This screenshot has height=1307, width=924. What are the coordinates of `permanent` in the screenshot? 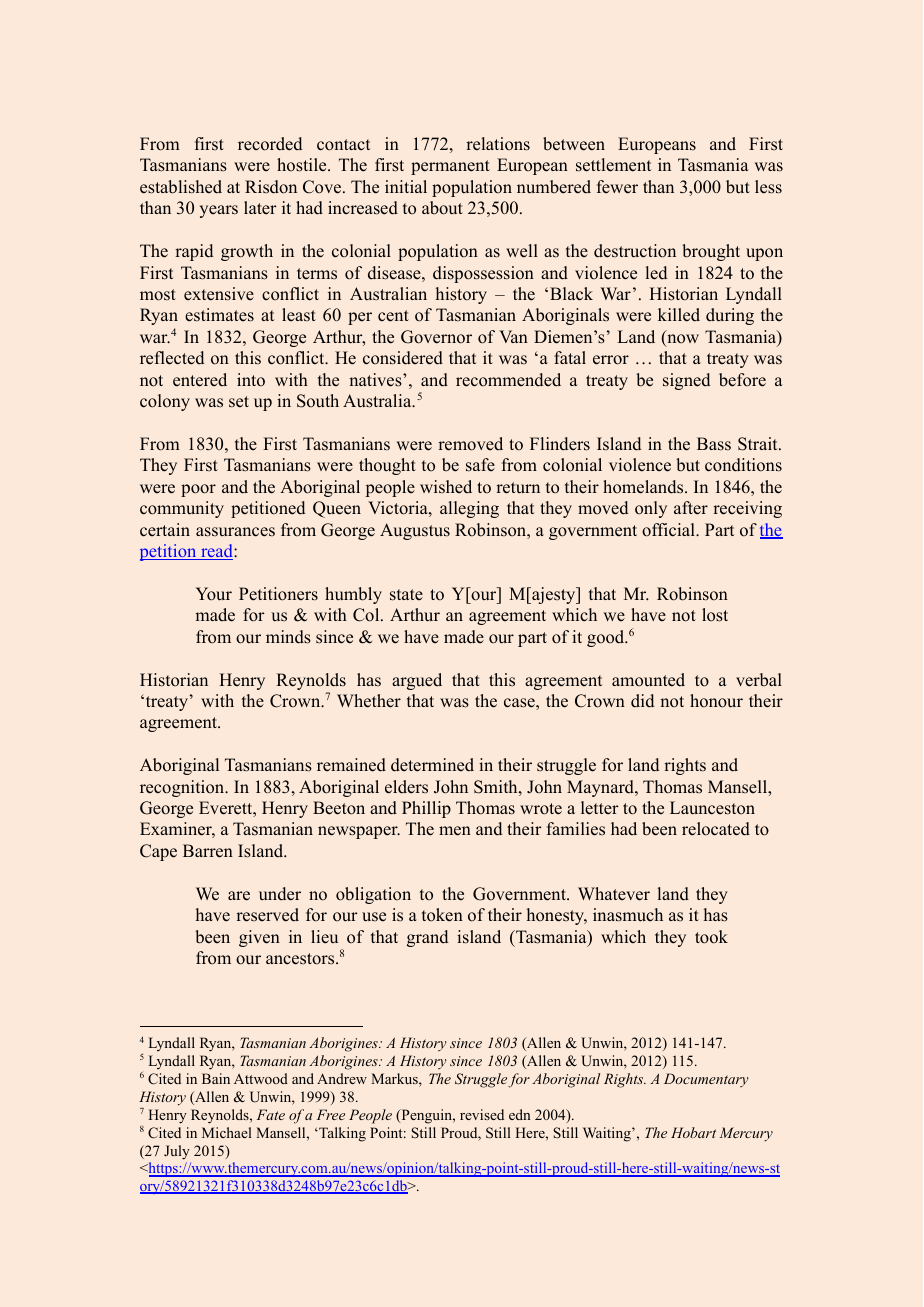 It's located at (450, 167).
